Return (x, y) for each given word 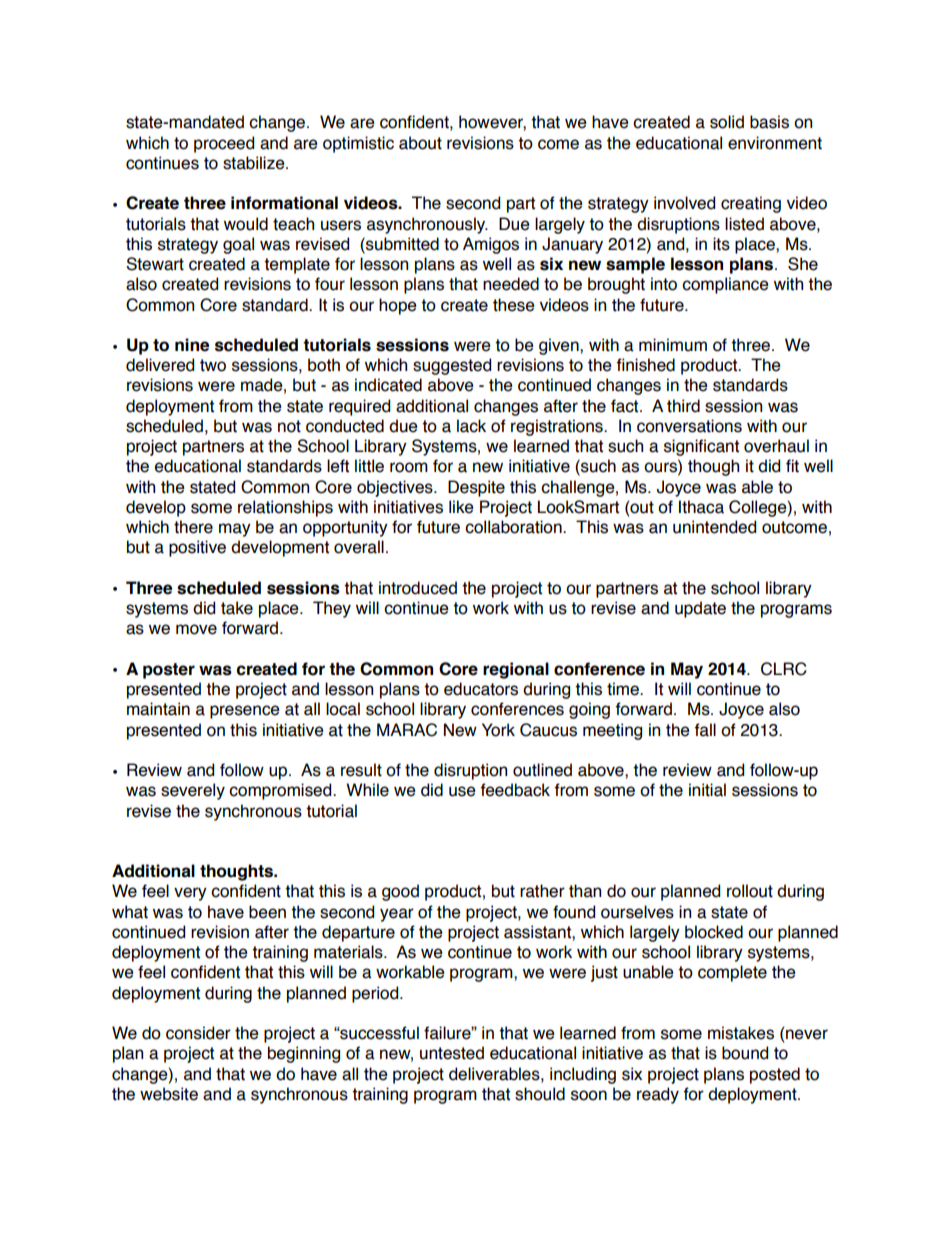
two (213, 365)
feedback (515, 790)
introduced (418, 588)
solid (727, 122)
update (700, 609)
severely (193, 791)
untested (452, 1053)
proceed (224, 144)
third (683, 406)
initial (707, 790)
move (196, 629)
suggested (452, 366)
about (420, 143)
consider (198, 1033)
